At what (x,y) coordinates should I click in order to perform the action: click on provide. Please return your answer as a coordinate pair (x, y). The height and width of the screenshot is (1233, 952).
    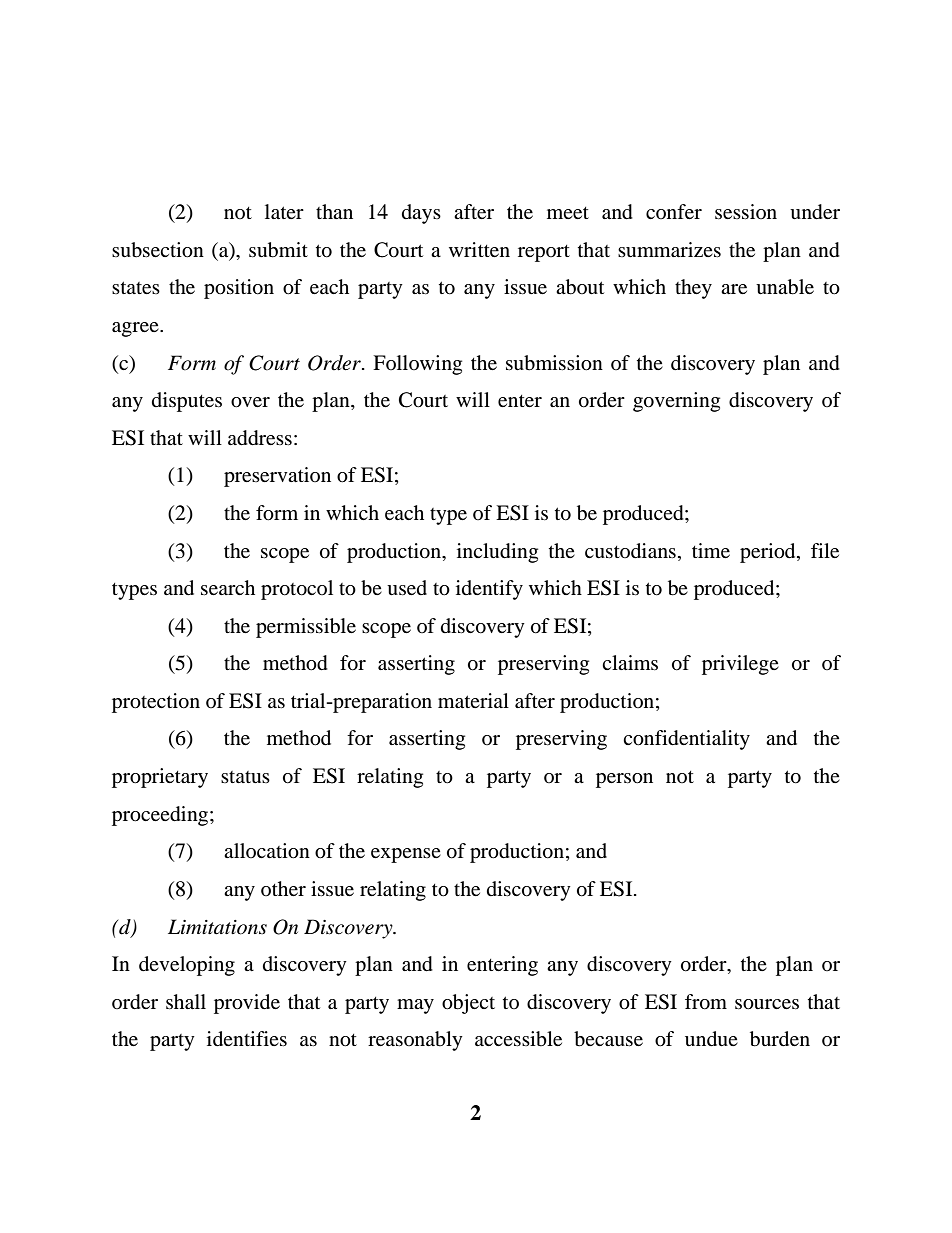
    Looking at the image, I should click on (247, 1004).
